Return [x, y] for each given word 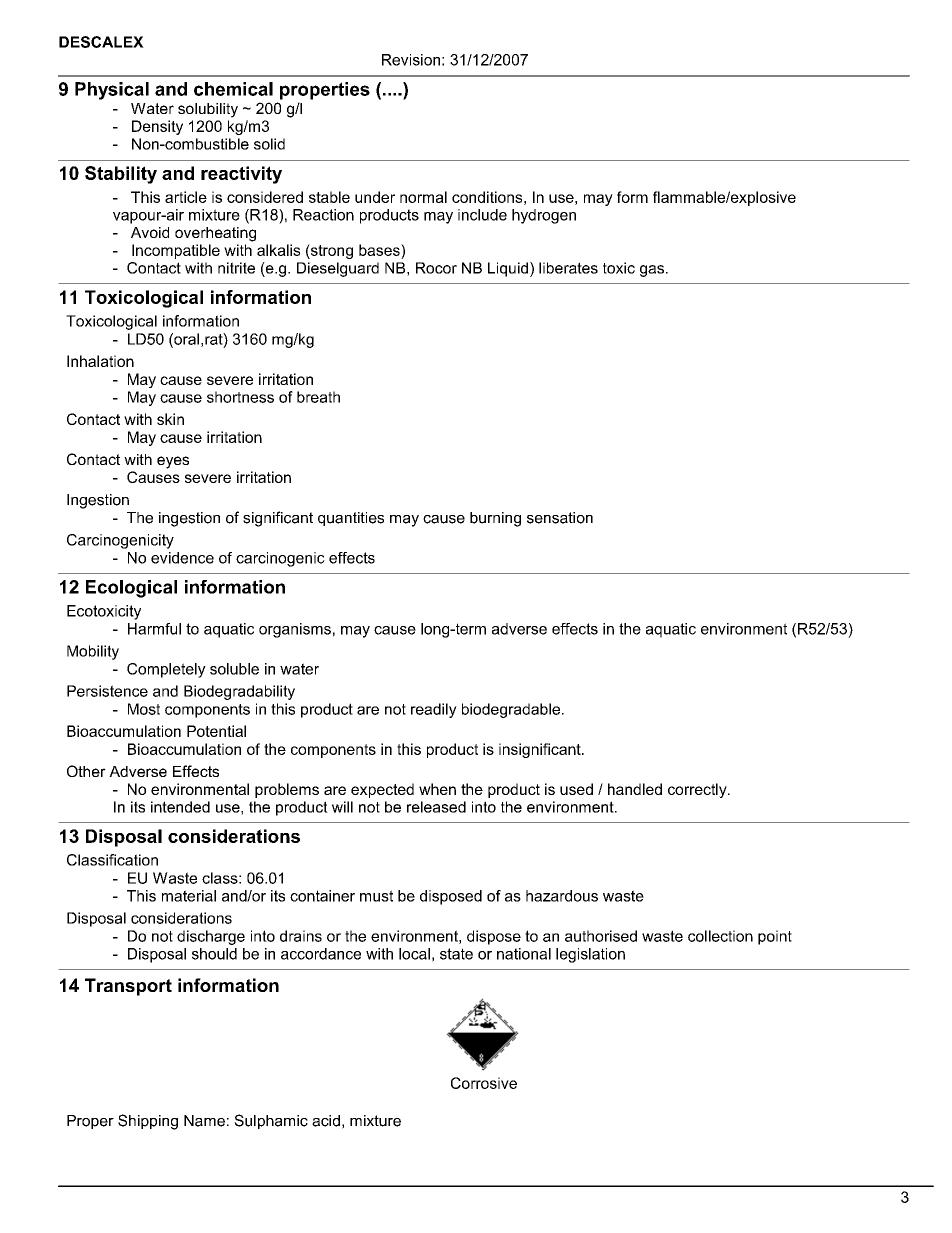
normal [423, 197]
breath [318, 397]
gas [653, 271]
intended [180, 807]
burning [495, 519]
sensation [560, 518]
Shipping [148, 1122]
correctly [698, 790]
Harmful [154, 629]
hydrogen [544, 216]
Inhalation [100, 361]
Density [157, 127]
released [436, 807]
